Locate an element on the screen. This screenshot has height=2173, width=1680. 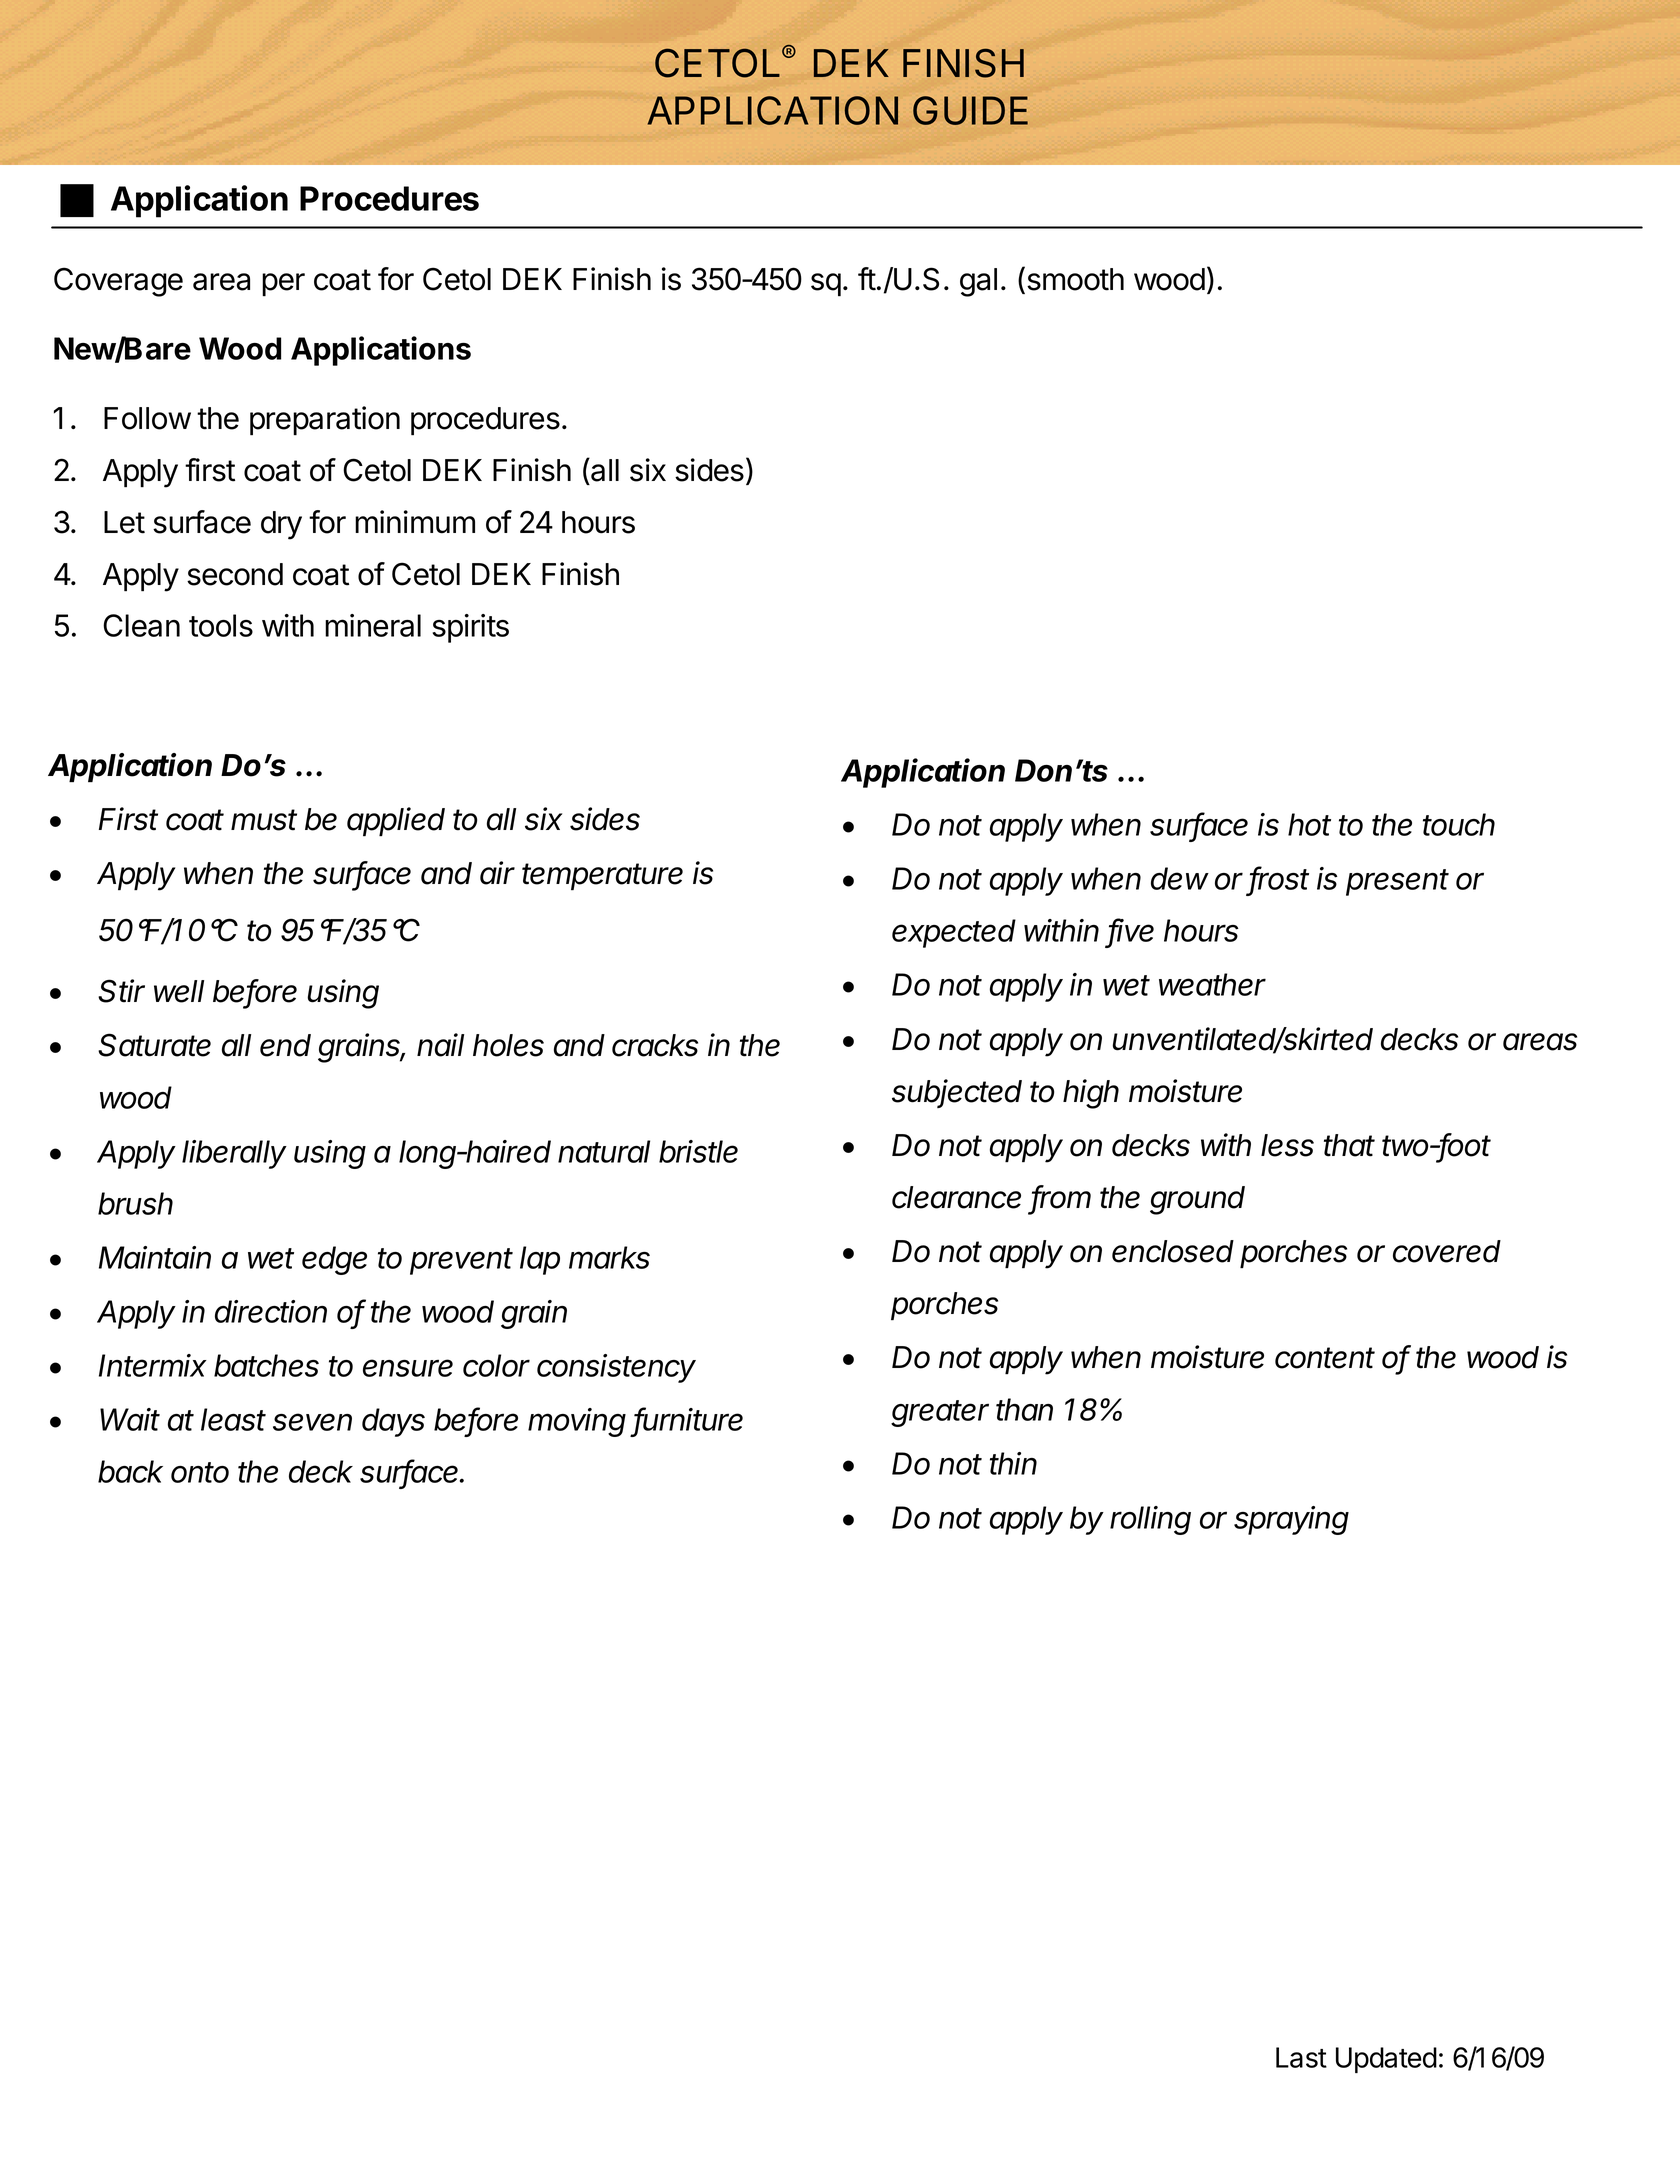
content is located at coordinates (1325, 1358).
